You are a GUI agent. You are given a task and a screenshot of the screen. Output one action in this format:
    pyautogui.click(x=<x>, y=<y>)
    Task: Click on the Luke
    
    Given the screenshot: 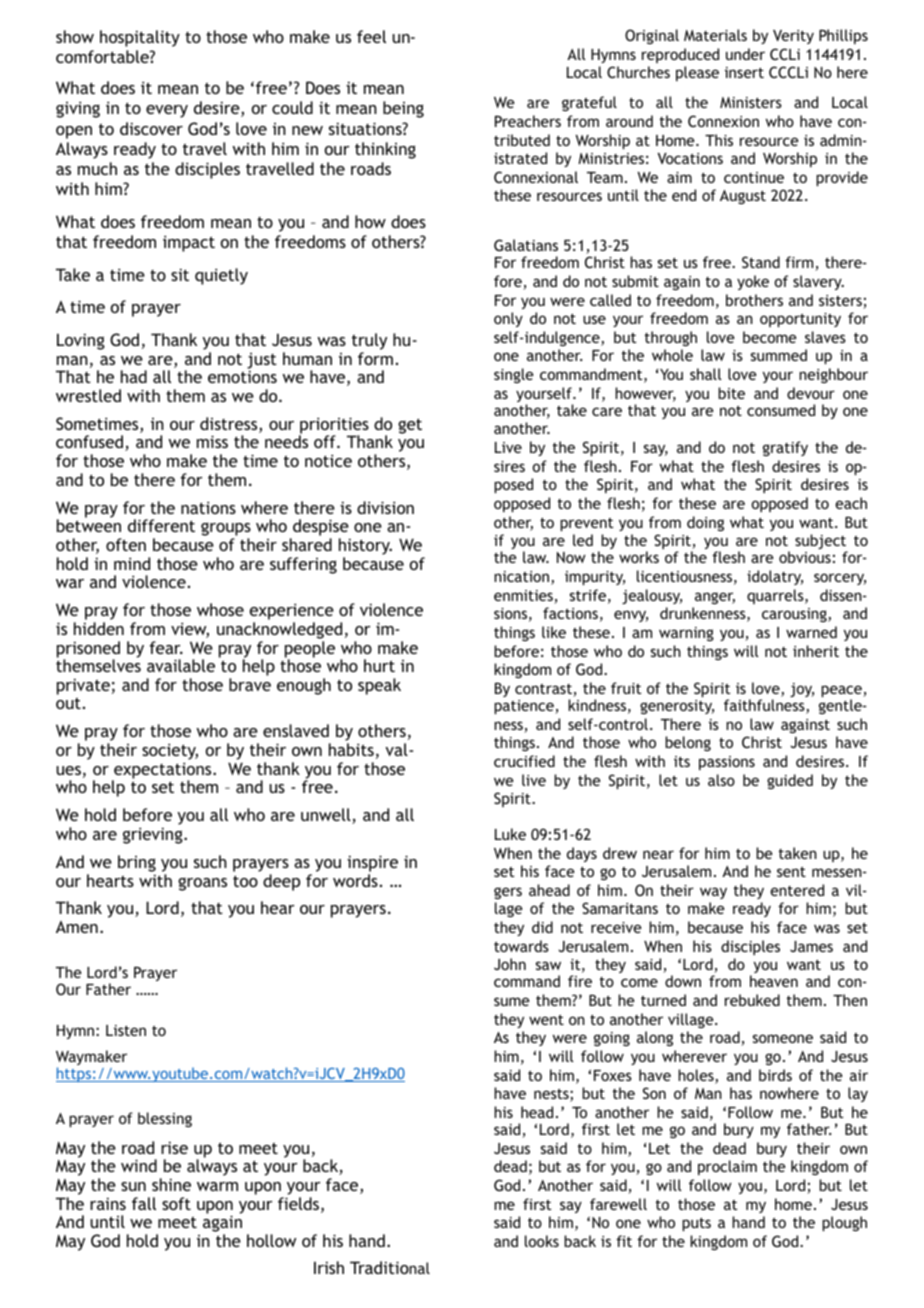 What is the action you would take?
    pyautogui.click(x=510, y=834)
